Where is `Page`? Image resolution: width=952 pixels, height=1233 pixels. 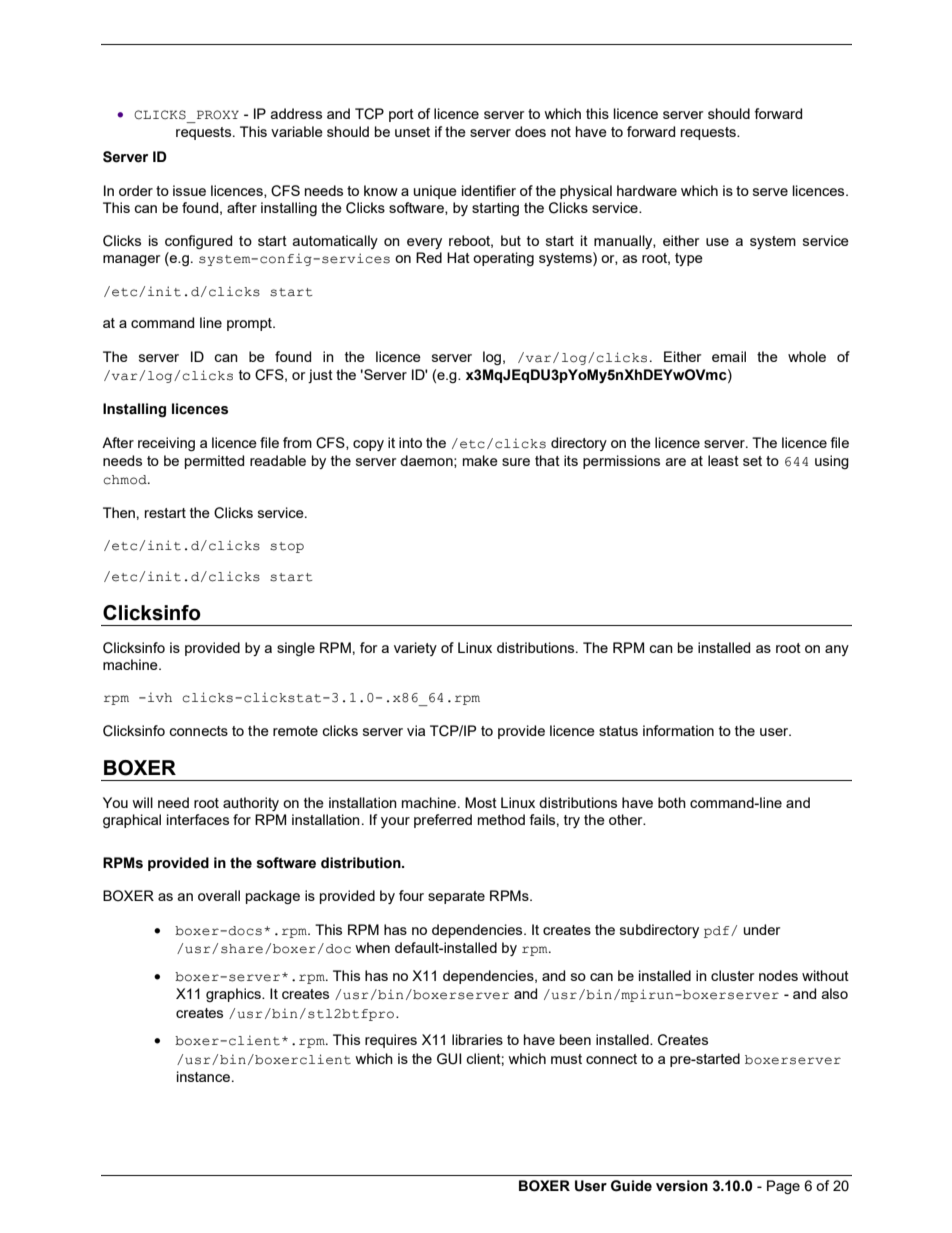
Page is located at coordinates (783, 1187).
